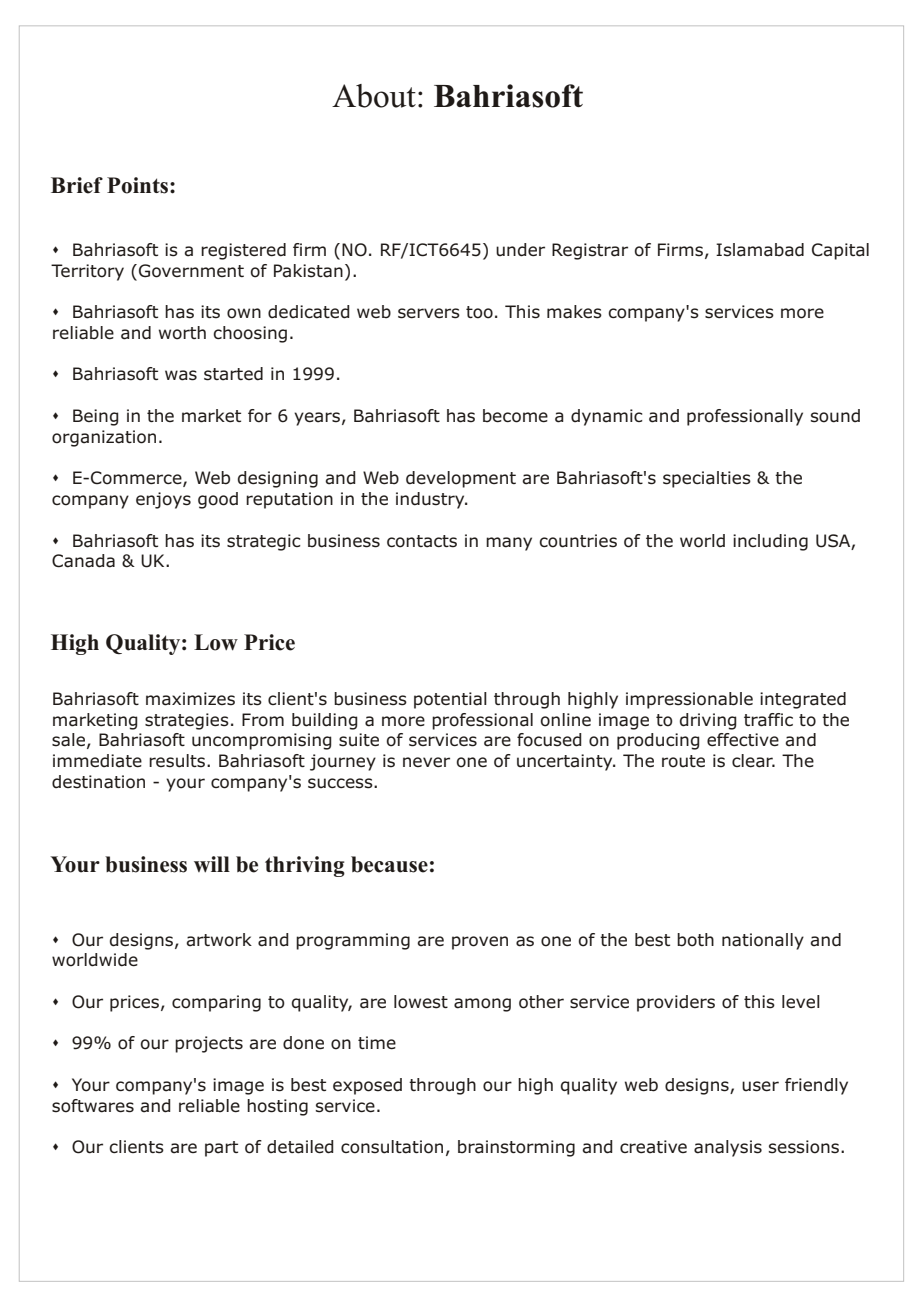  Describe the element at coordinates (760, 250) in the image. I see `Islamabad` at that location.
